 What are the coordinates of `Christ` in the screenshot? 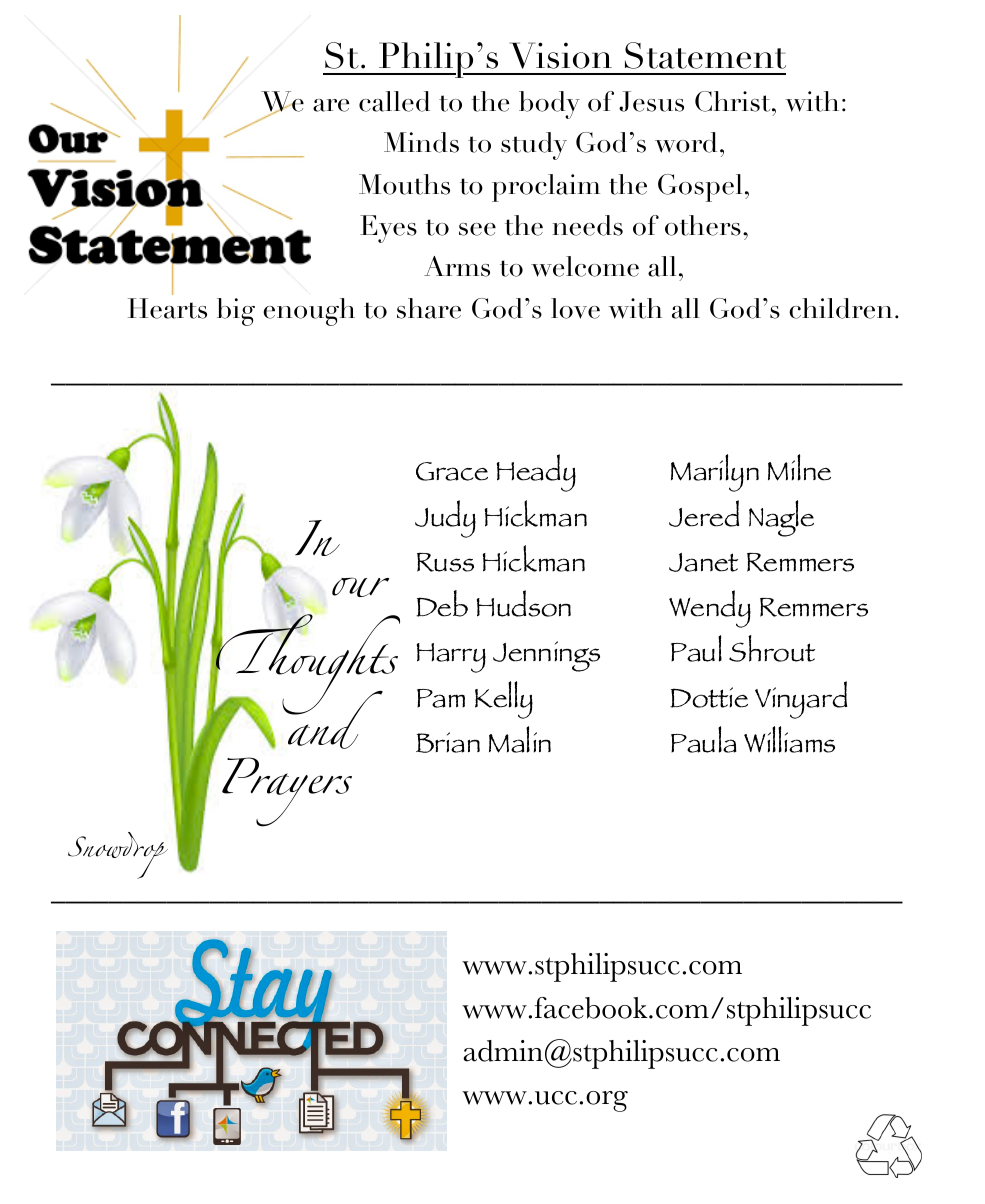 It's located at (734, 101).
